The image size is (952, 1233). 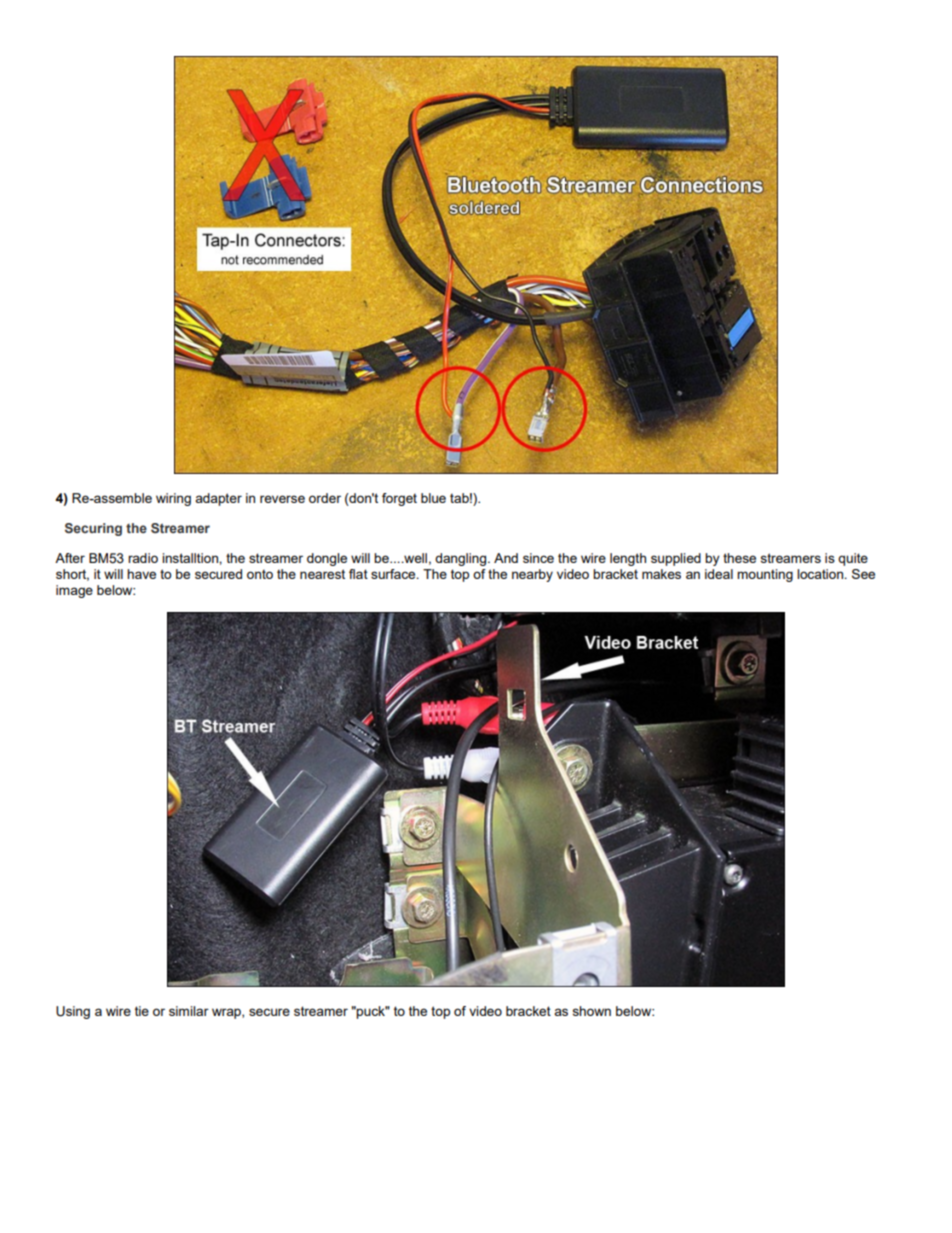 What do you see at coordinates (739, 558) in the page?
I see `these` at bounding box center [739, 558].
